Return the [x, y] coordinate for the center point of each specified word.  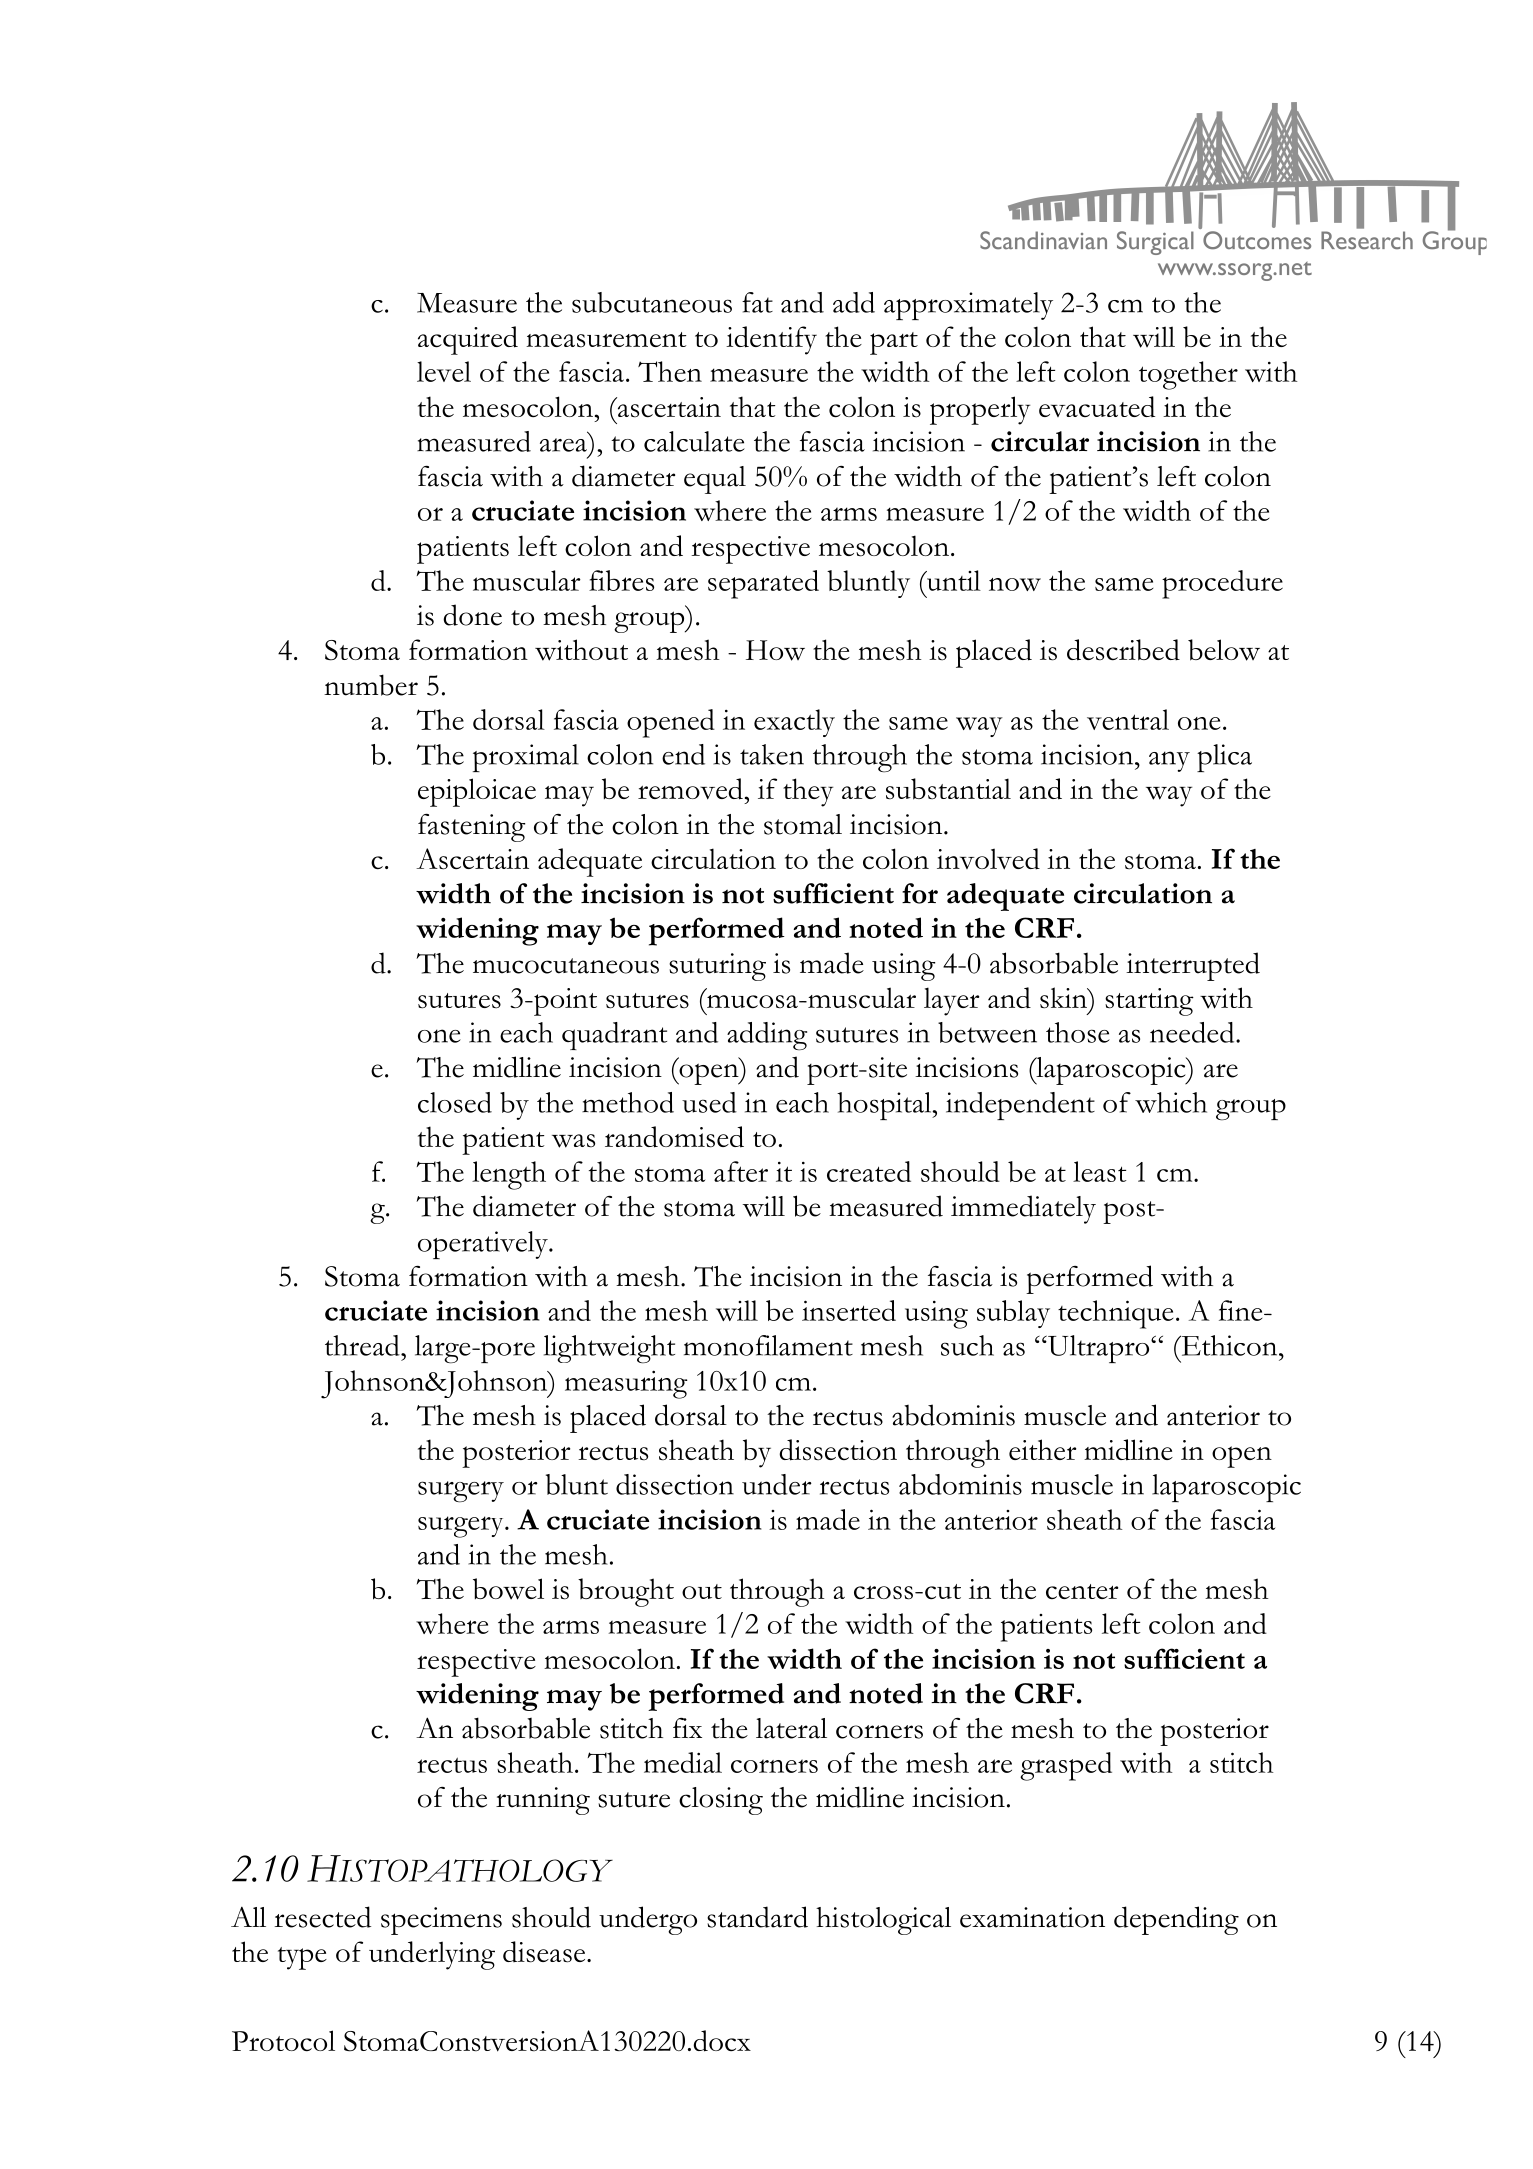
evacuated [1097, 406]
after [741, 1171]
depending [1176, 1920]
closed [455, 1102]
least [1099, 1171]
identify [771, 340]
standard [757, 1917]
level [444, 371]
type [302, 1958]
